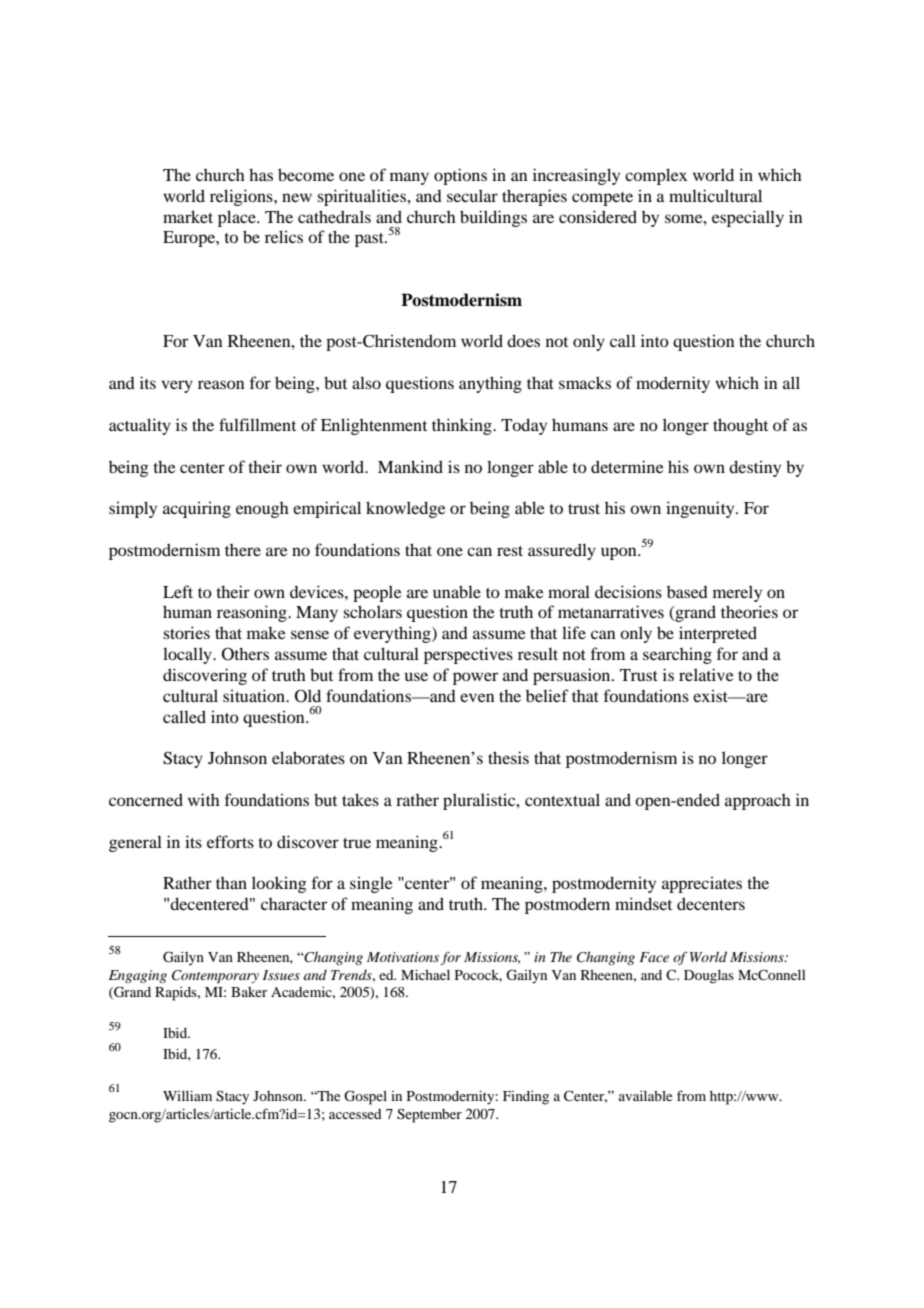 The image size is (924, 1308). I want to click on complex, so click(656, 176).
